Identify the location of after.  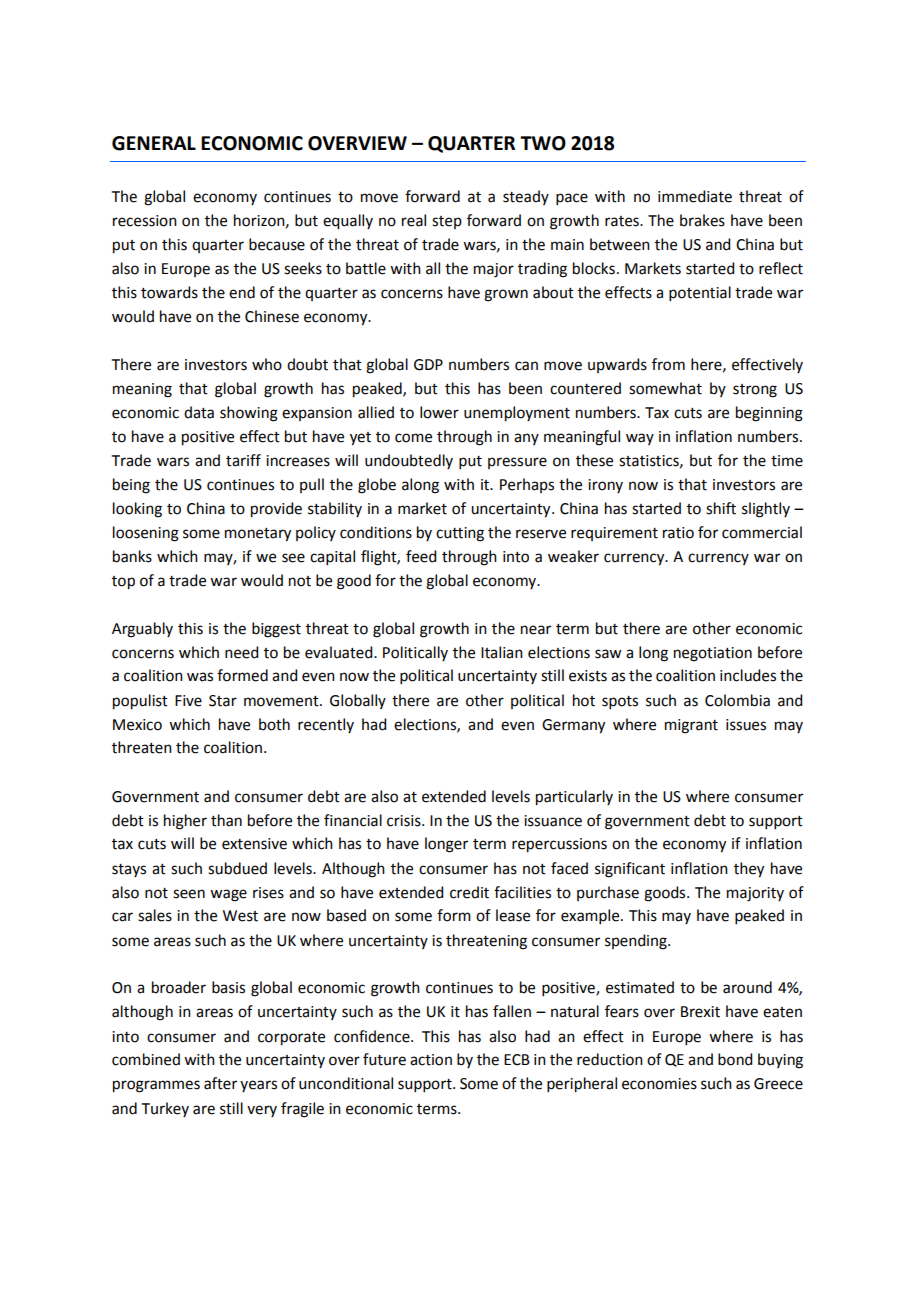
(220, 1083).
